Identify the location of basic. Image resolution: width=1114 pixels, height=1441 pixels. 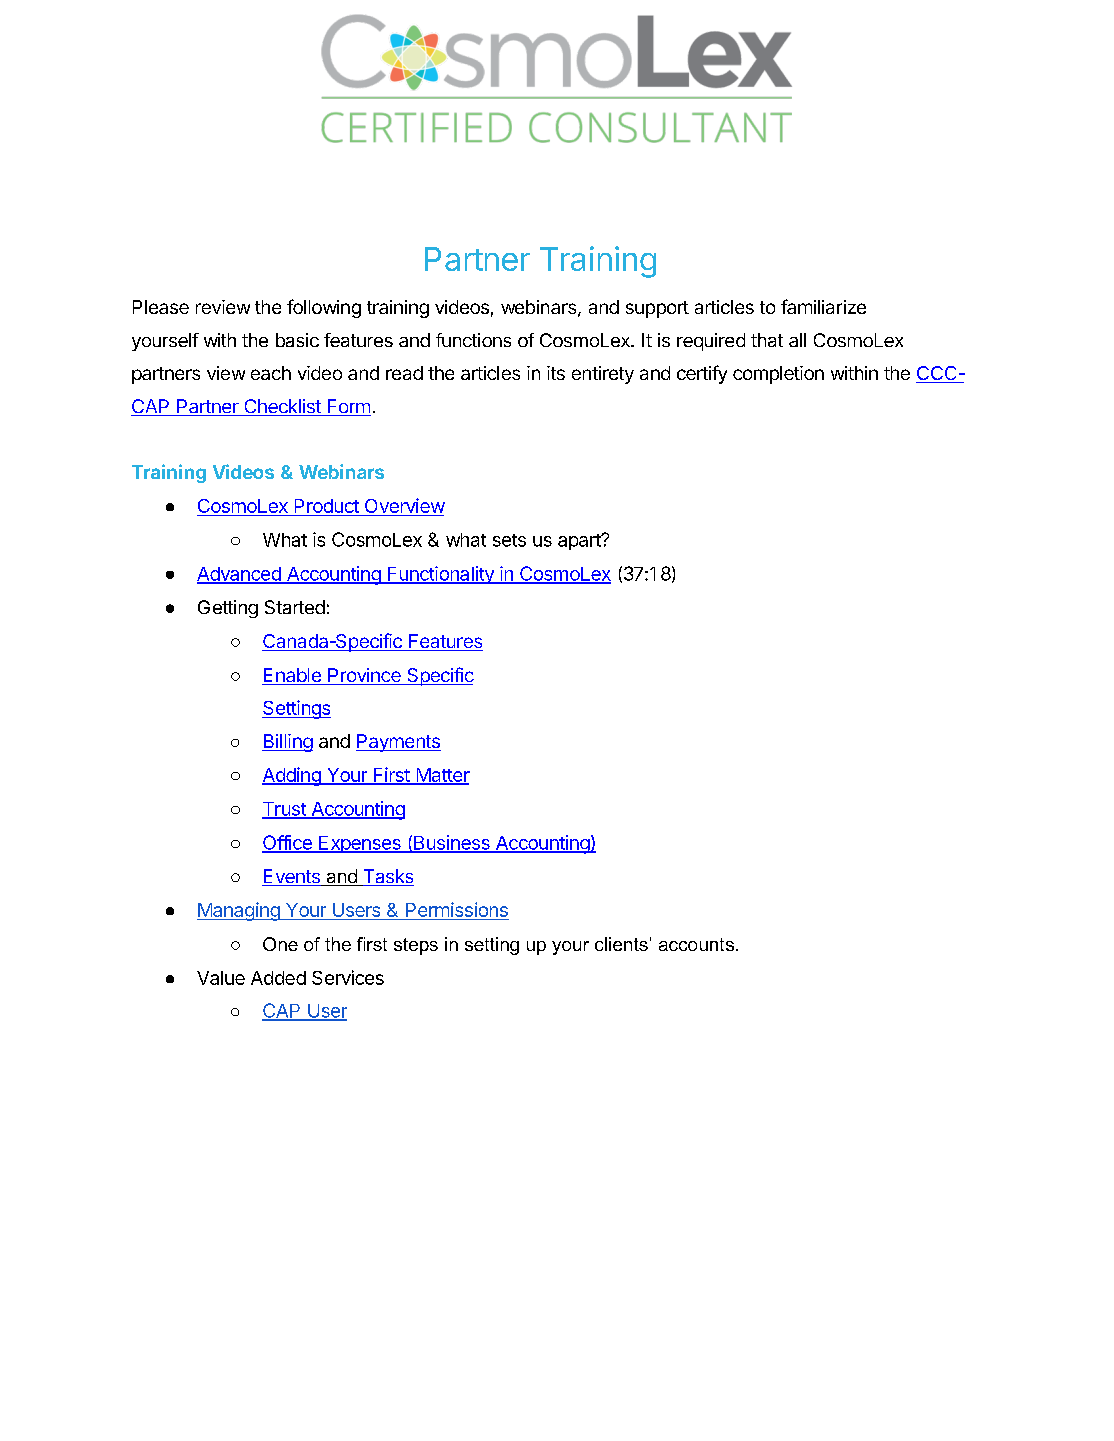
(297, 340).
